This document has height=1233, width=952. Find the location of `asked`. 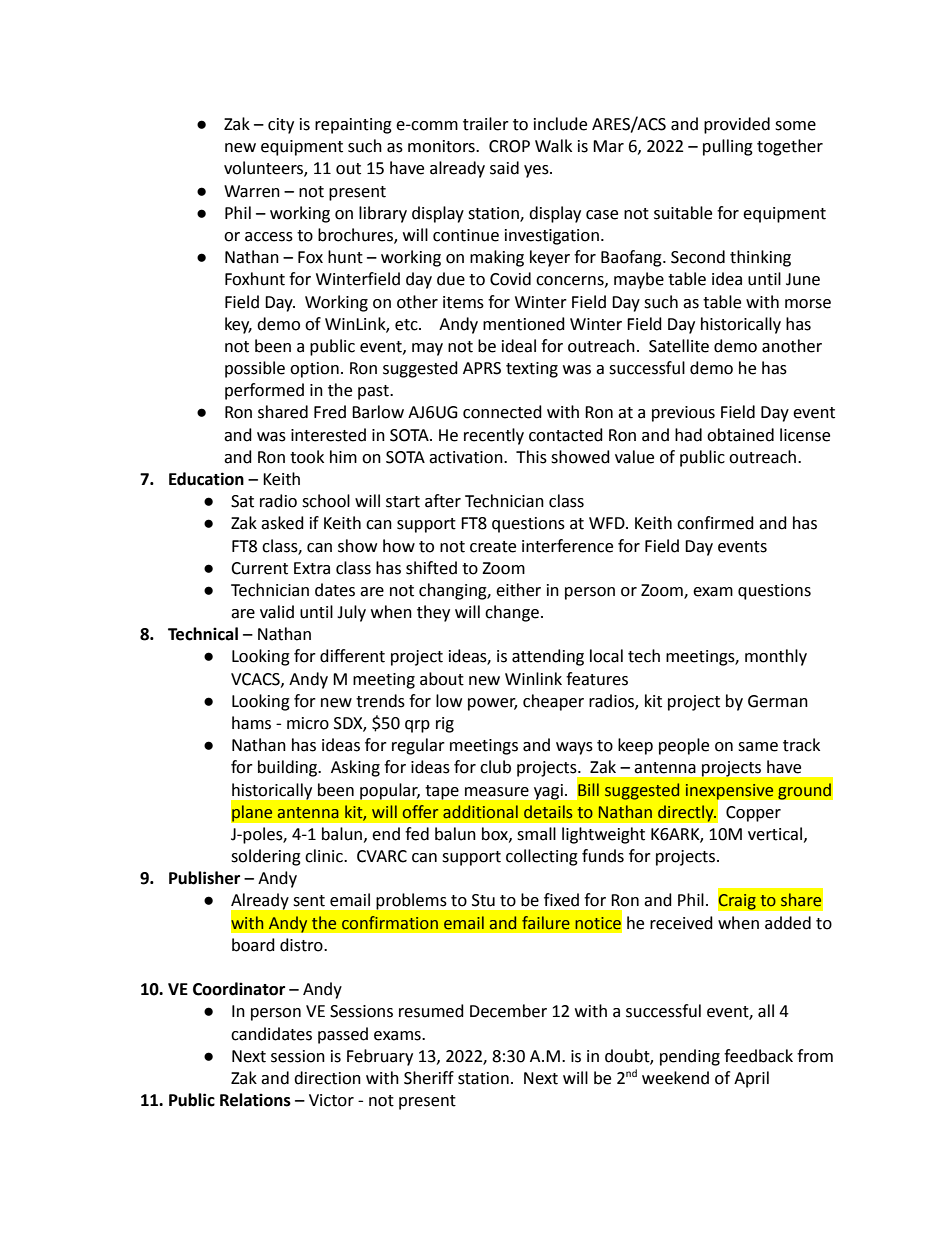

asked is located at coordinates (282, 523).
